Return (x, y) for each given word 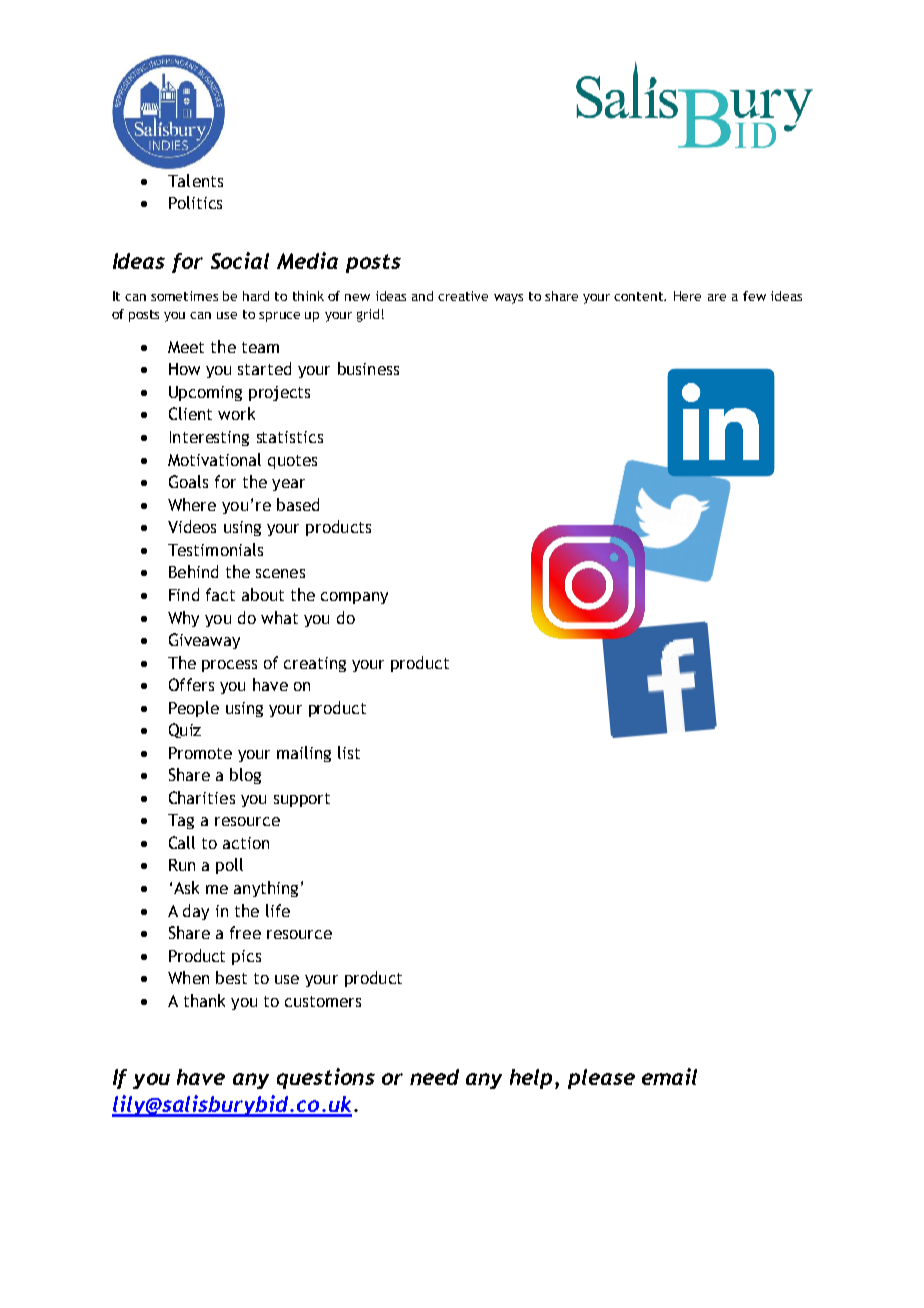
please (601, 1079)
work (236, 413)
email (669, 1076)
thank (204, 1000)
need (434, 1077)
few (754, 296)
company (354, 598)
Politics (195, 202)
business (368, 368)
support (302, 800)
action (246, 843)
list (349, 752)
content (639, 296)
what (279, 617)
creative (463, 296)
